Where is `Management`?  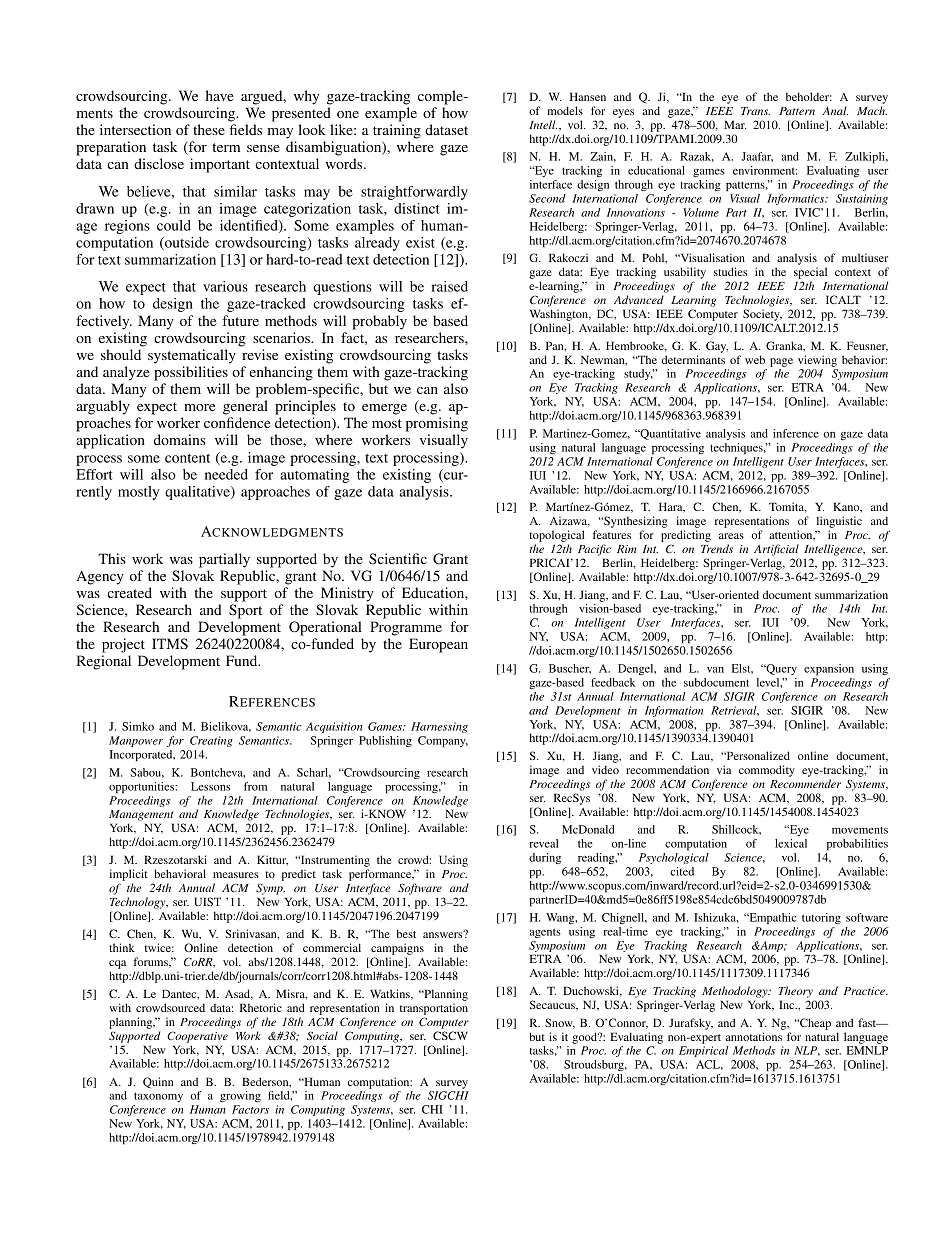
Management is located at coordinates (141, 815).
